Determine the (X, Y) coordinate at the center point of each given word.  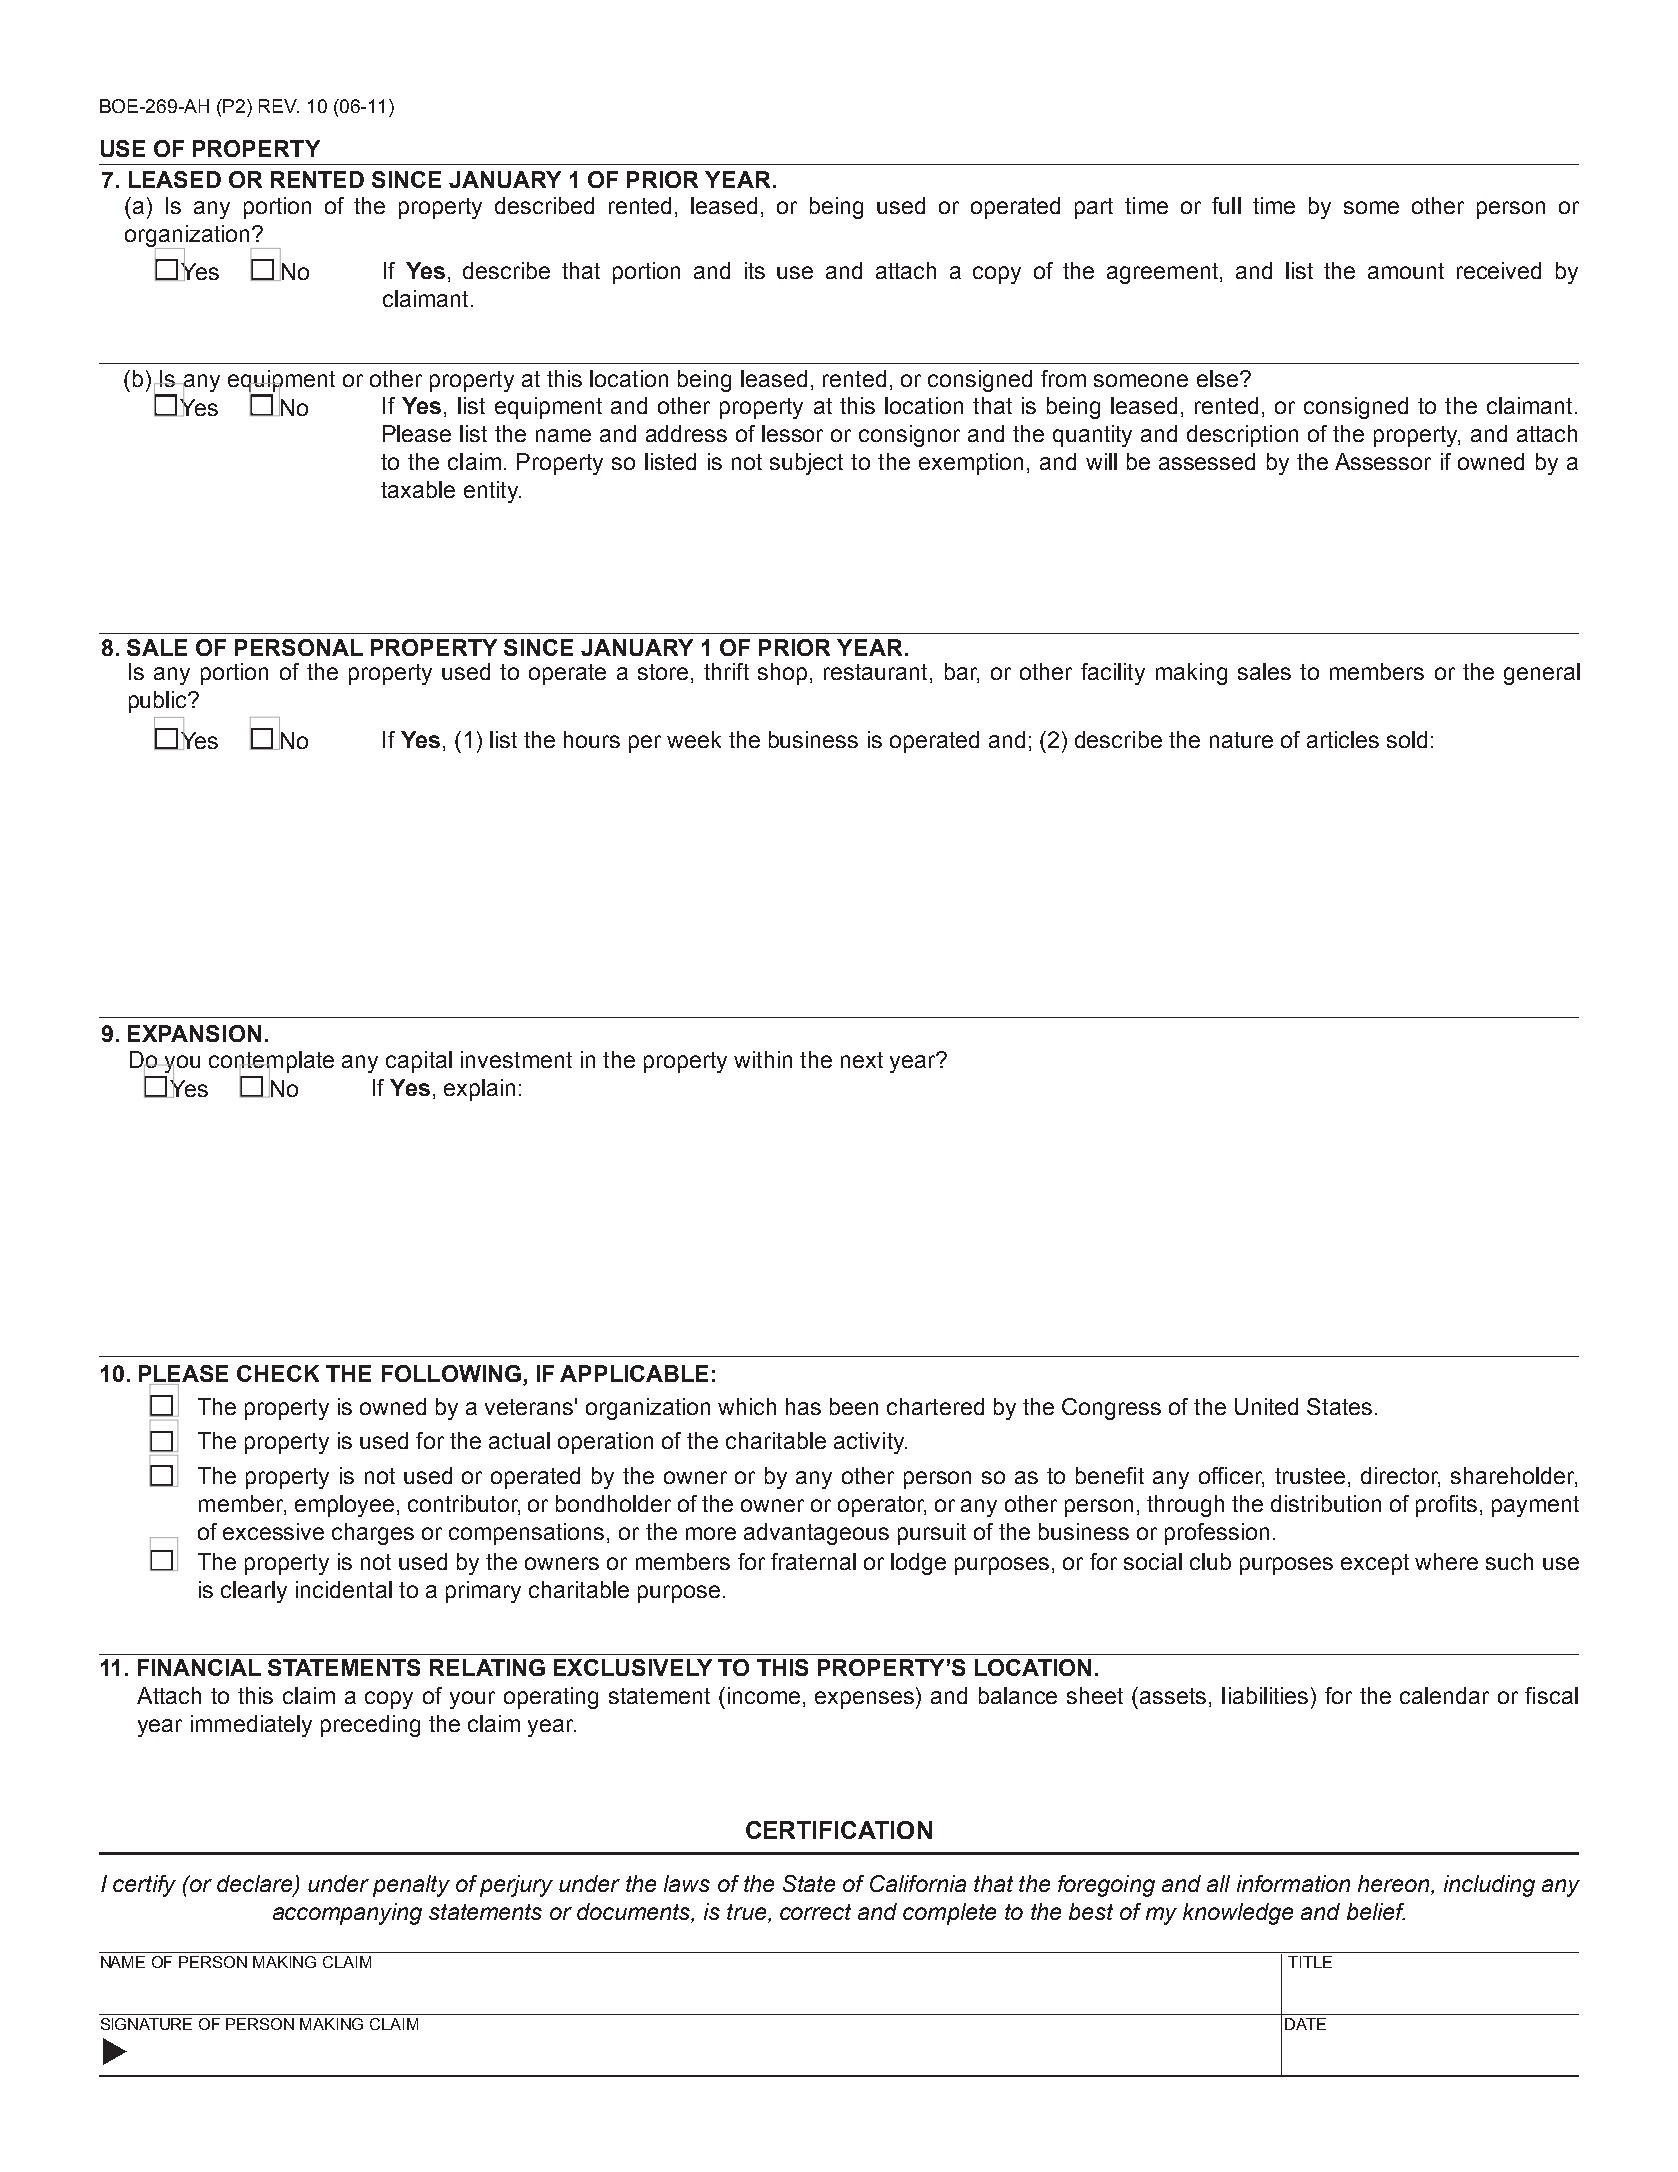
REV (279, 106)
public (159, 702)
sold (1407, 739)
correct (815, 1912)
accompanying (347, 1914)
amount (1406, 271)
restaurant (875, 672)
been (854, 1406)
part (1094, 208)
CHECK (278, 1373)
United (1266, 1406)
